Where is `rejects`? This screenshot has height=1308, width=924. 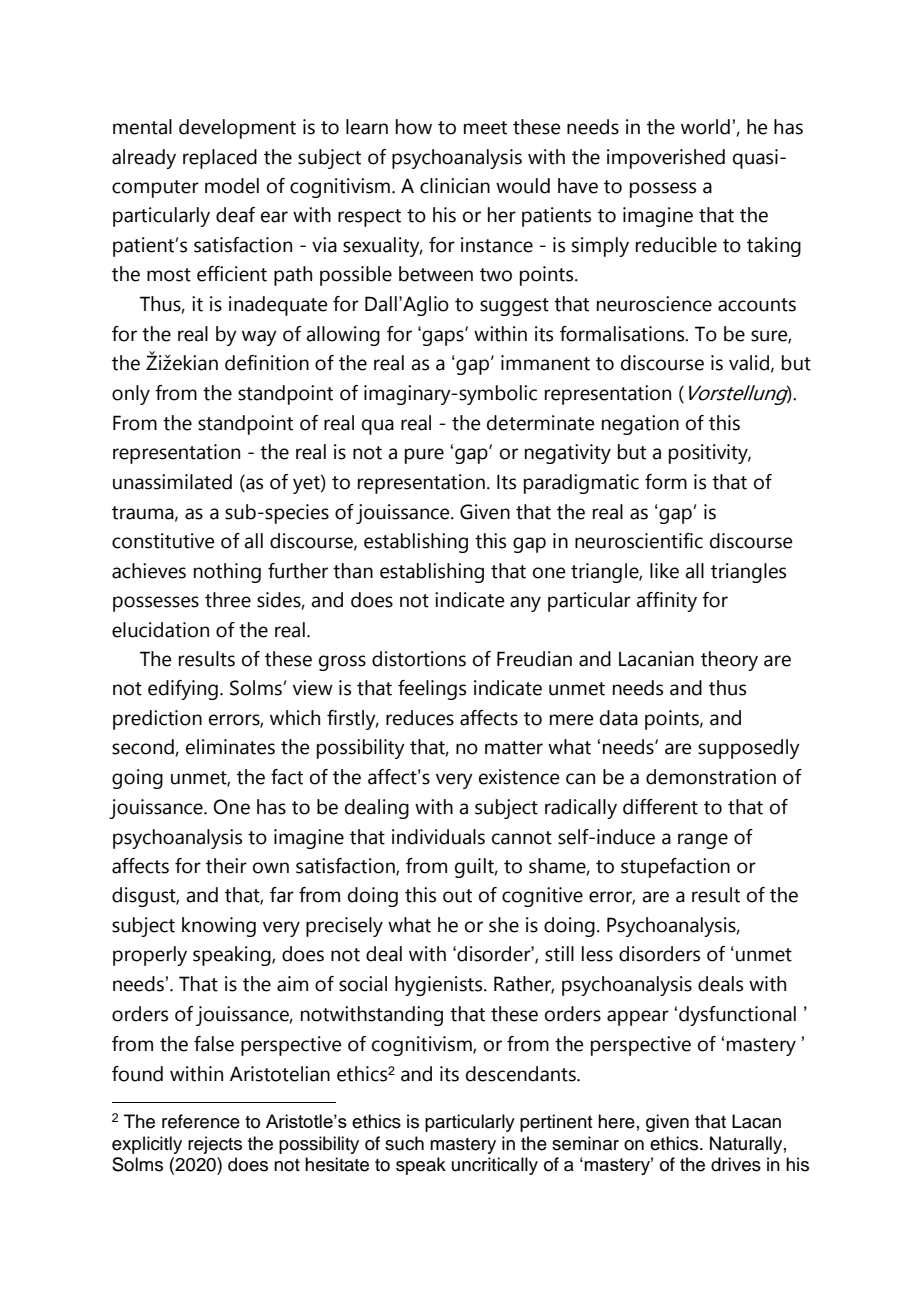
rejects is located at coordinates (215, 1145).
